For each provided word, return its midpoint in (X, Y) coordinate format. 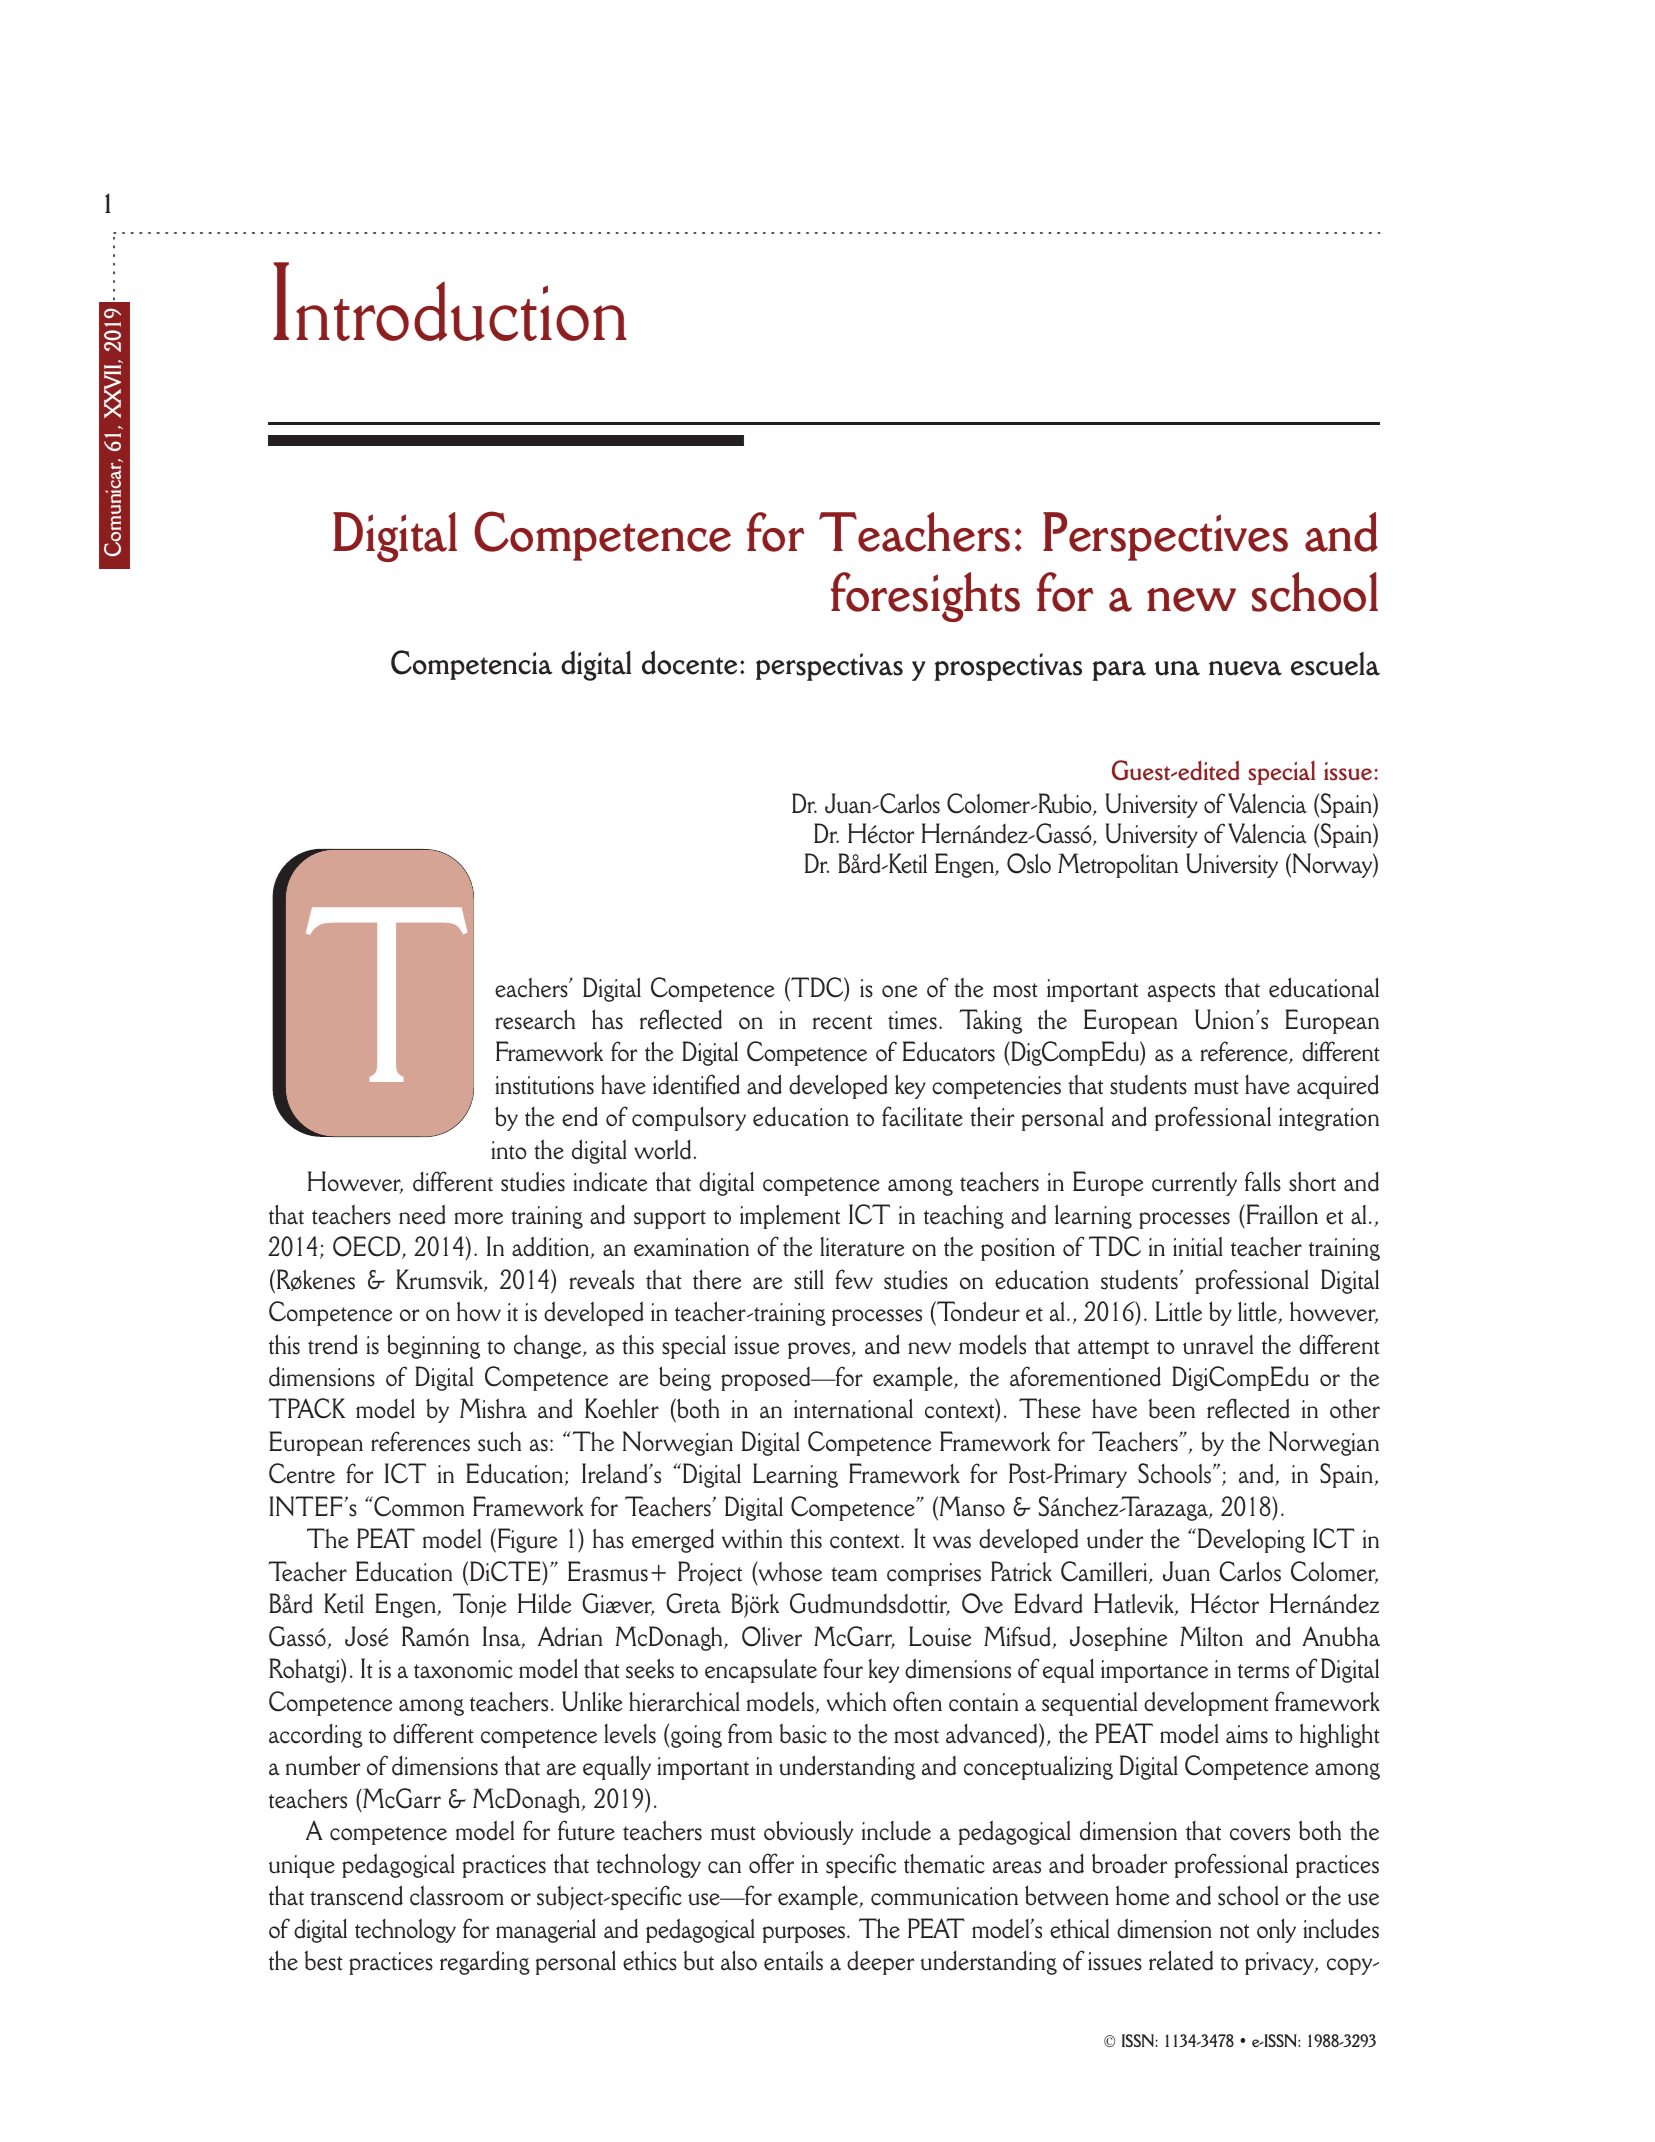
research (535, 1019)
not (1234, 1931)
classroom (457, 1895)
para (1119, 671)
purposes (804, 1934)
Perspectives (1165, 536)
